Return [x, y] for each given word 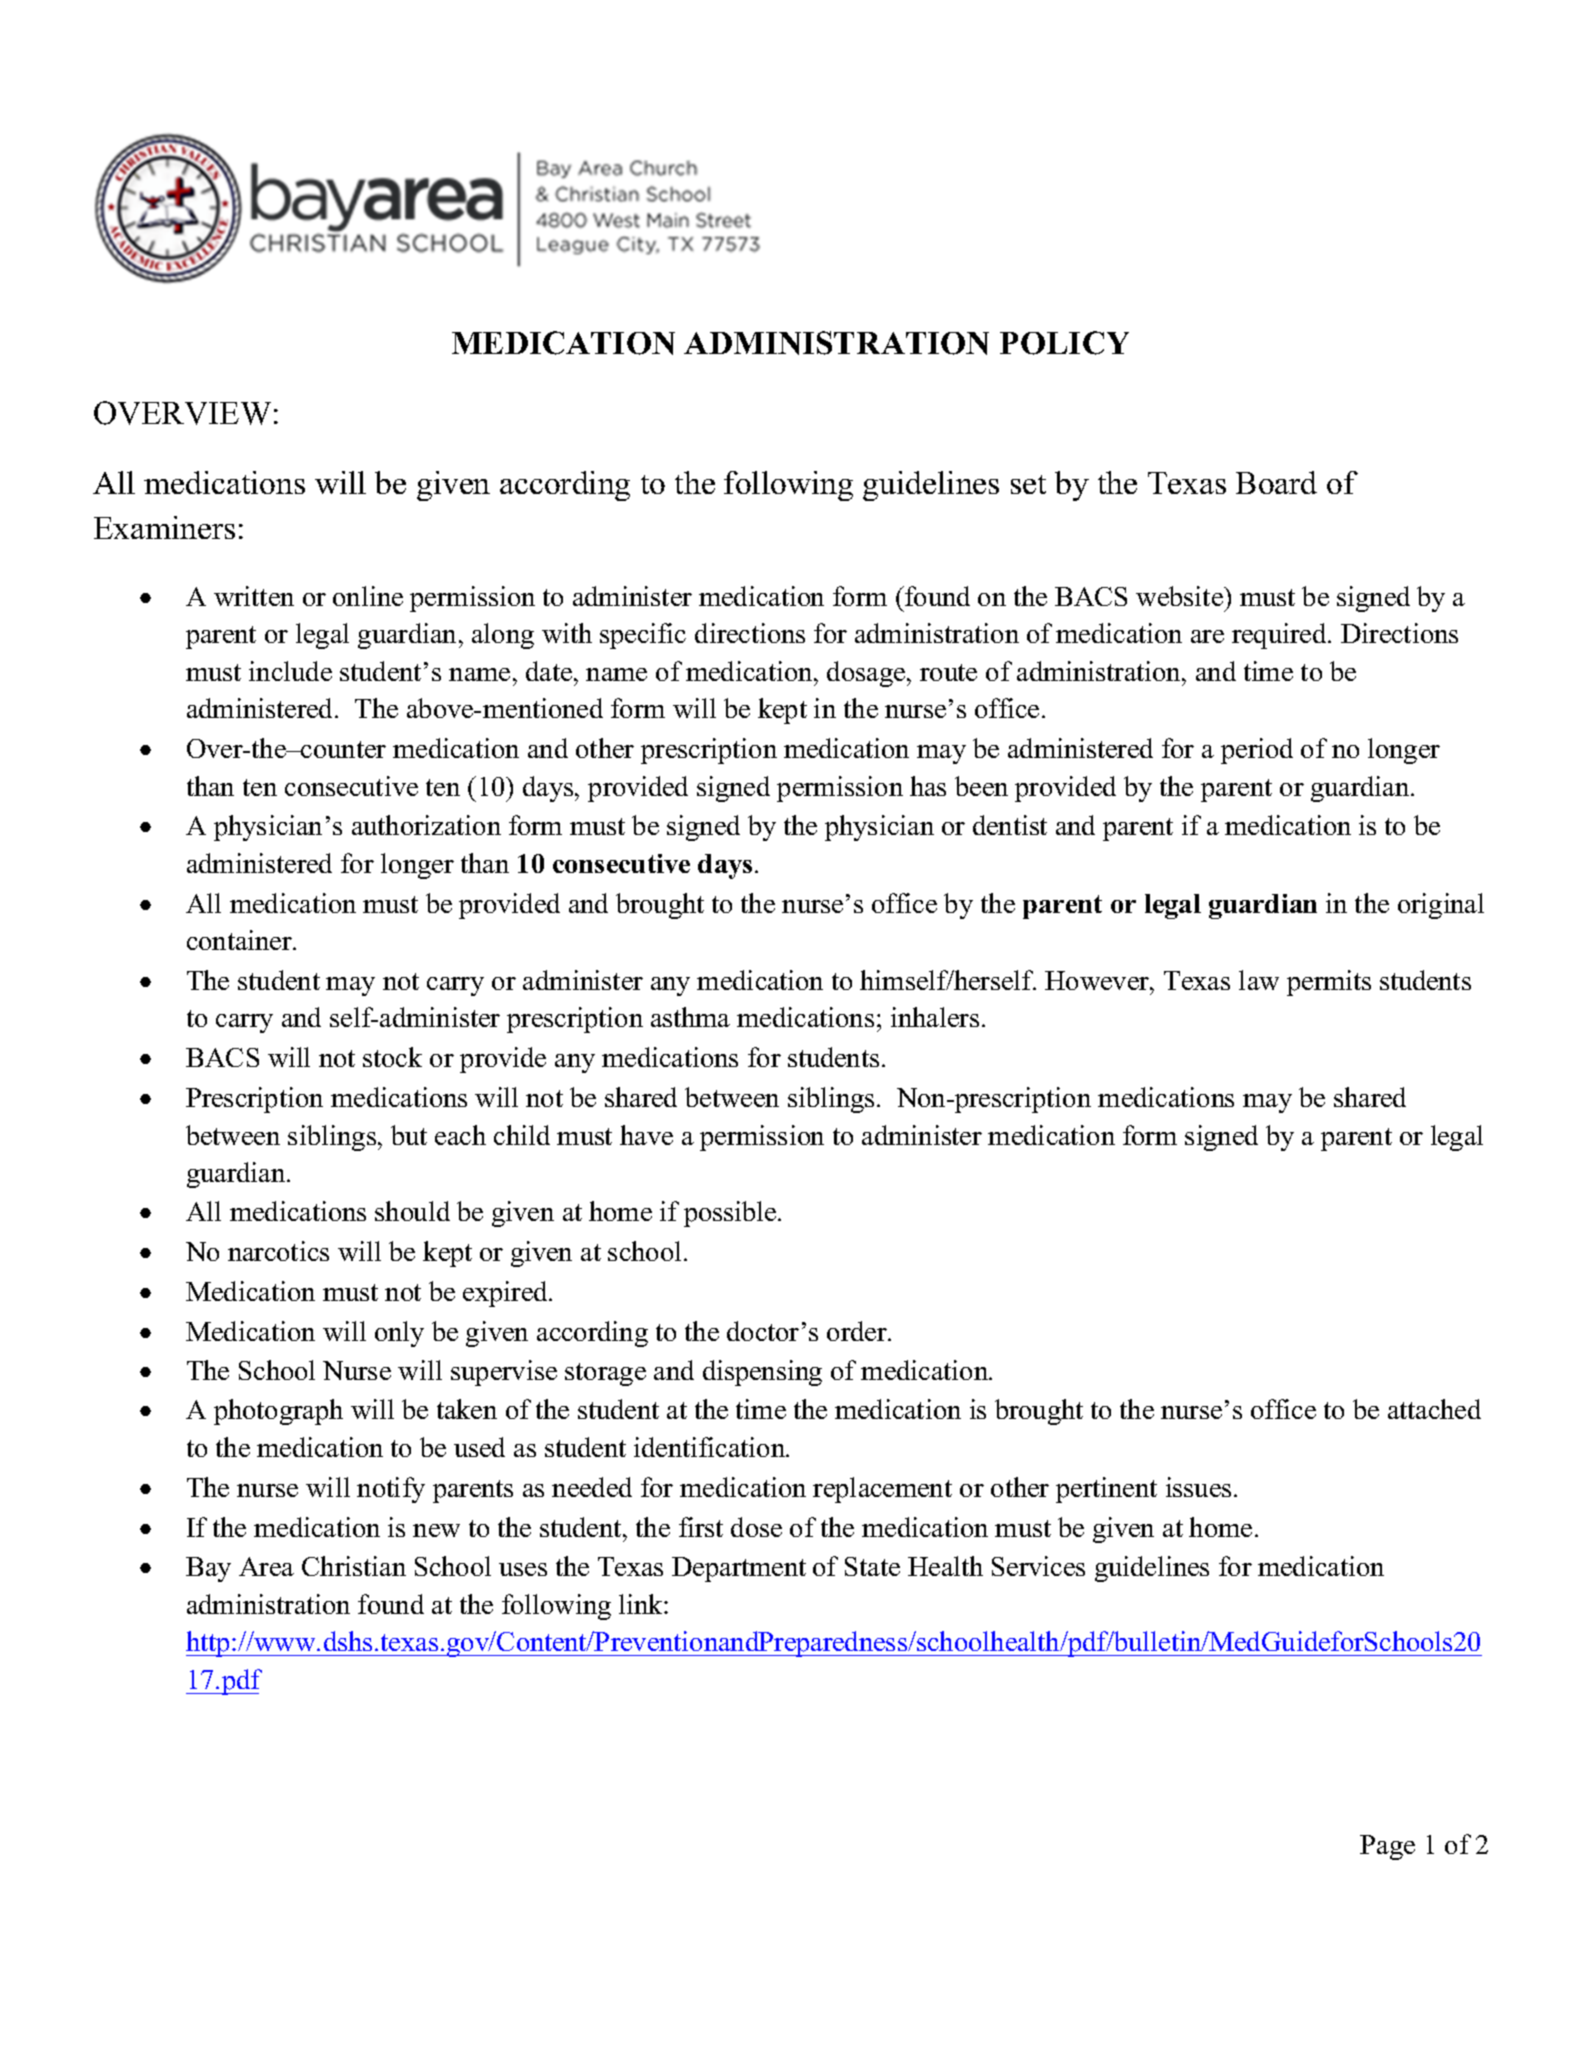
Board [1276, 482]
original [1441, 906]
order [858, 1331]
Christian [354, 1566]
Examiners [164, 527]
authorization [426, 825]
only [399, 1334]
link [642, 1604]
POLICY [1064, 343]
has [928, 786]
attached [1434, 1409]
